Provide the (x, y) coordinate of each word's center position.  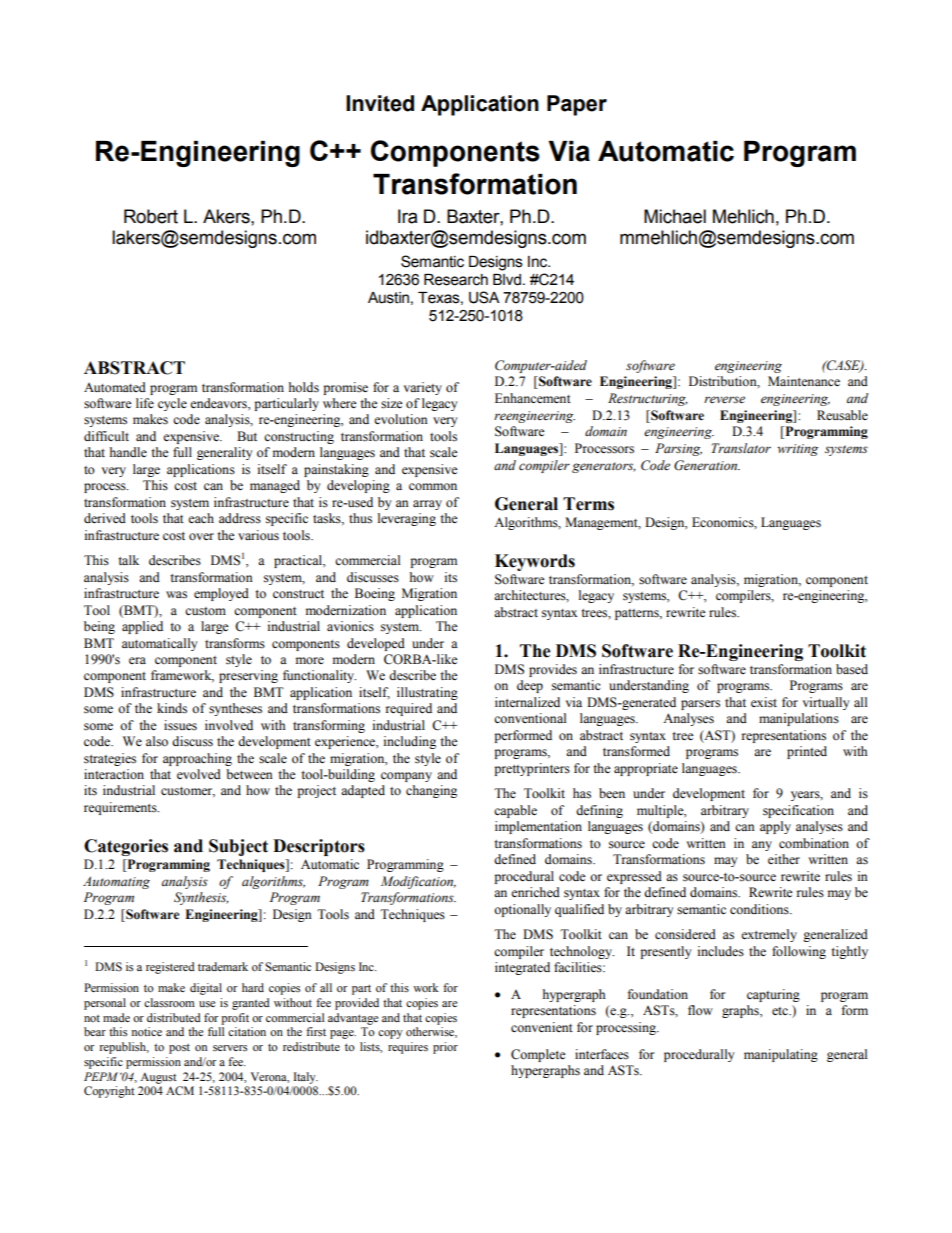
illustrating (427, 693)
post (179, 1049)
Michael (675, 216)
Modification (418, 882)
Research (456, 280)
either (784, 859)
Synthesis (201, 898)
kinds (172, 708)
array (427, 505)
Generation (707, 465)
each (201, 518)
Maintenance (804, 381)
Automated (115, 387)
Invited (380, 103)
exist (764, 702)
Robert (151, 216)
